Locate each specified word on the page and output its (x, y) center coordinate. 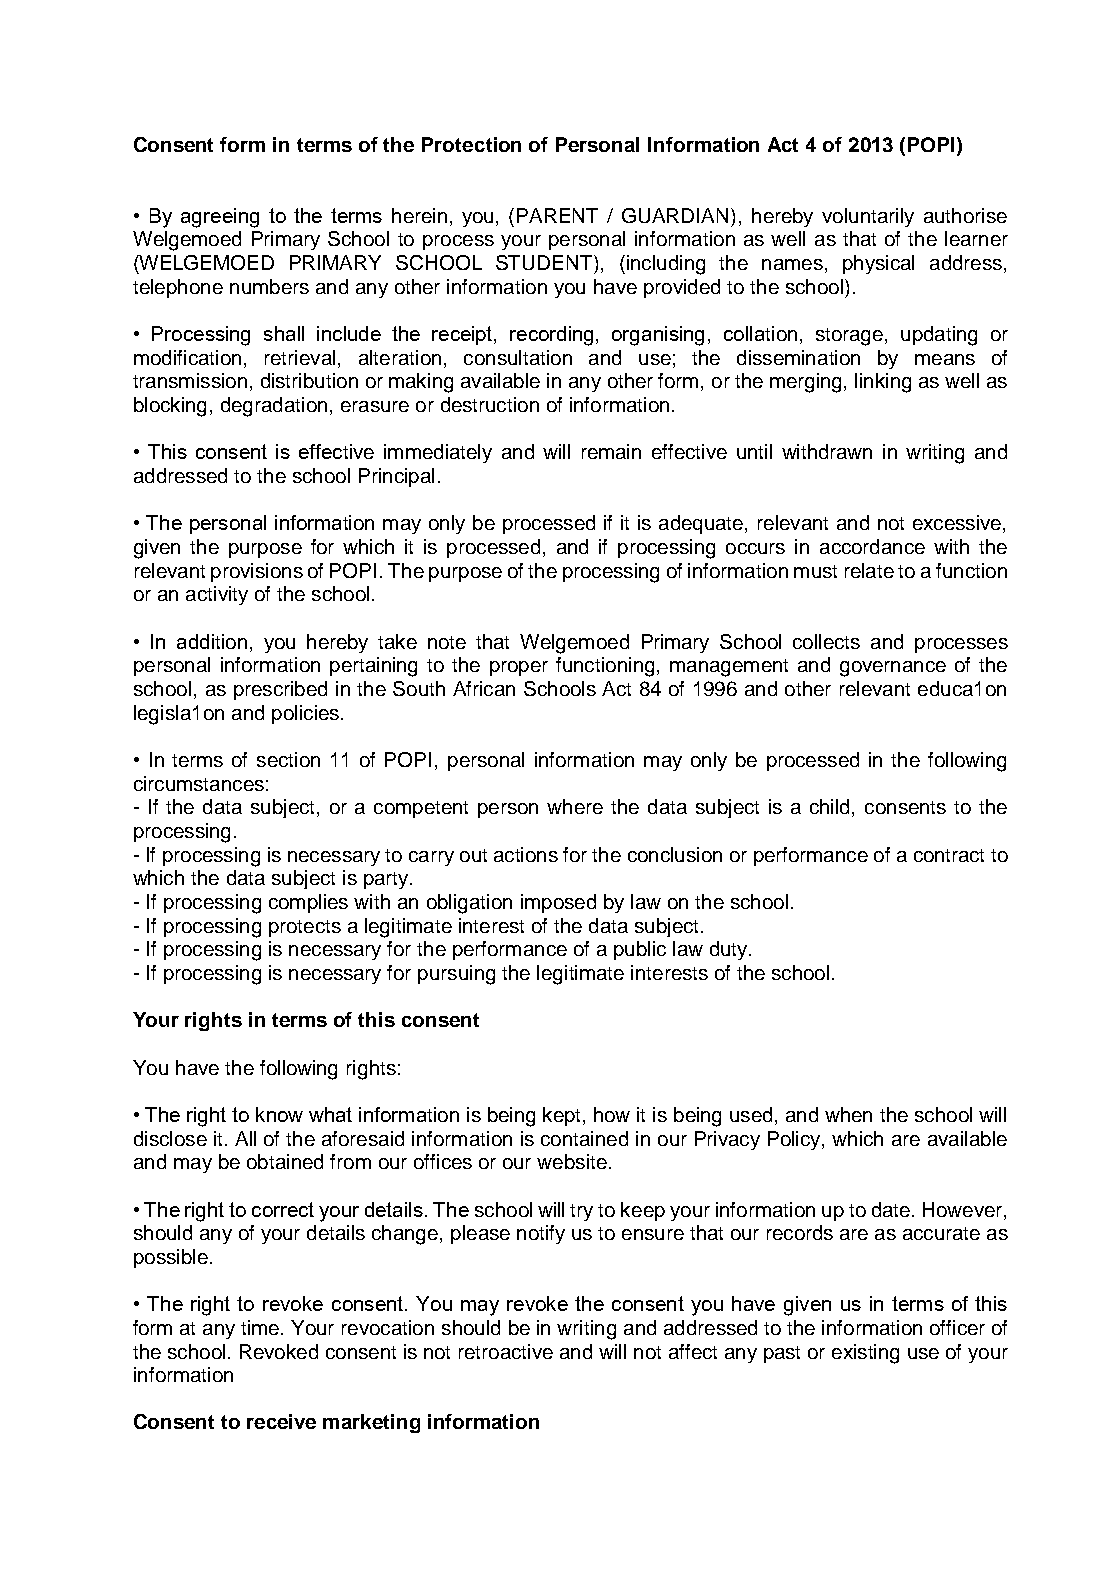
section (288, 759)
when (848, 1114)
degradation (274, 407)
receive (281, 1421)
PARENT (557, 215)
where (575, 806)
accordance (872, 546)
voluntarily (868, 217)
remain (611, 451)
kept (563, 1116)
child (829, 806)
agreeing (220, 218)
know (279, 1114)
